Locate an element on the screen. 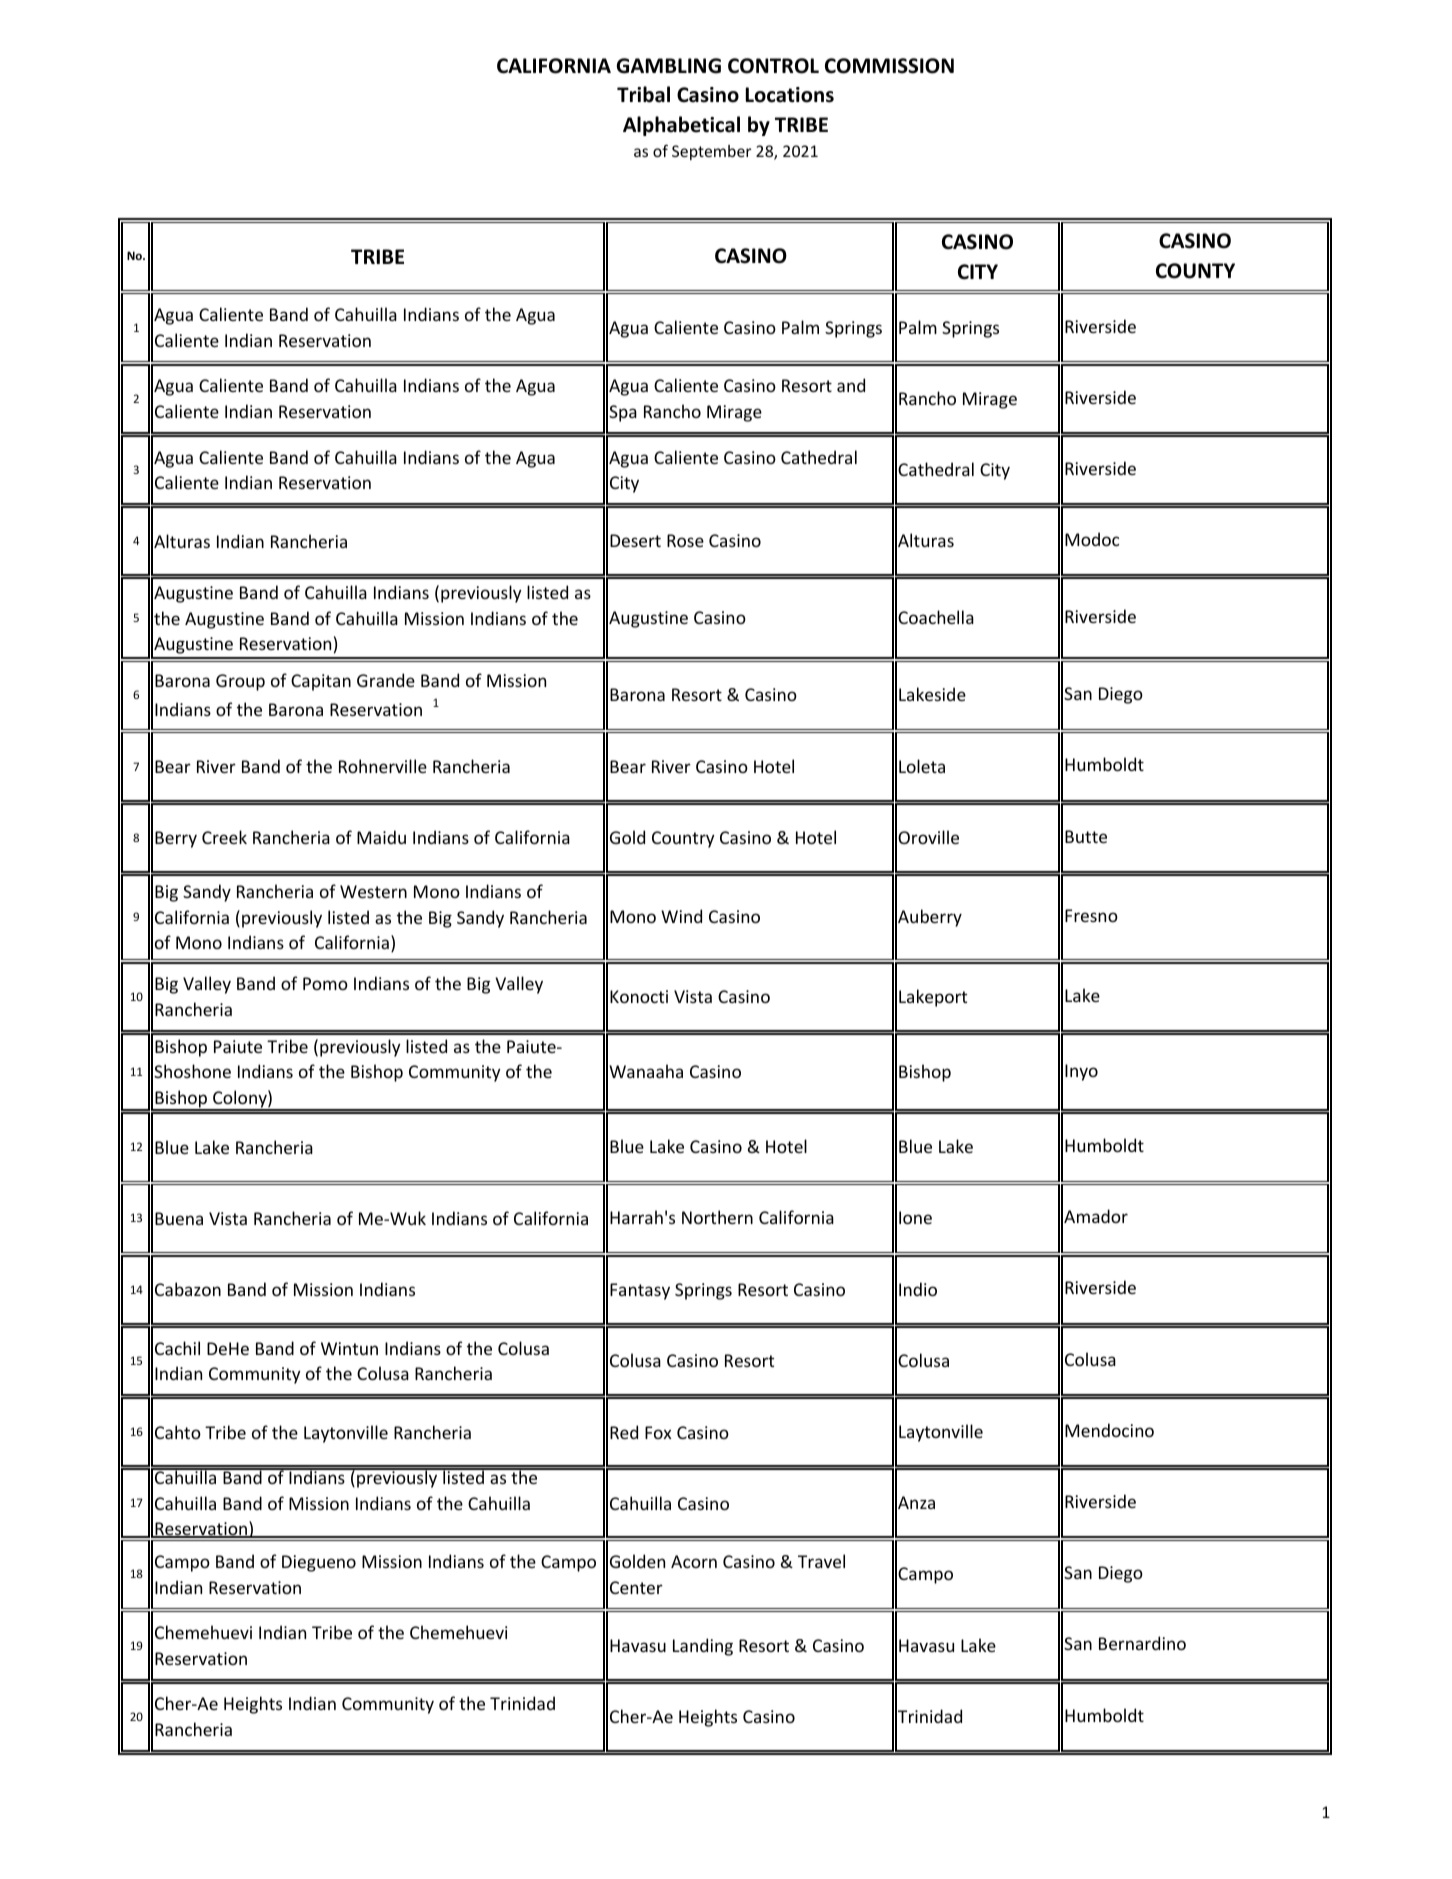 The height and width of the screenshot is (1879, 1452). COUNTY is located at coordinates (1195, 271).
